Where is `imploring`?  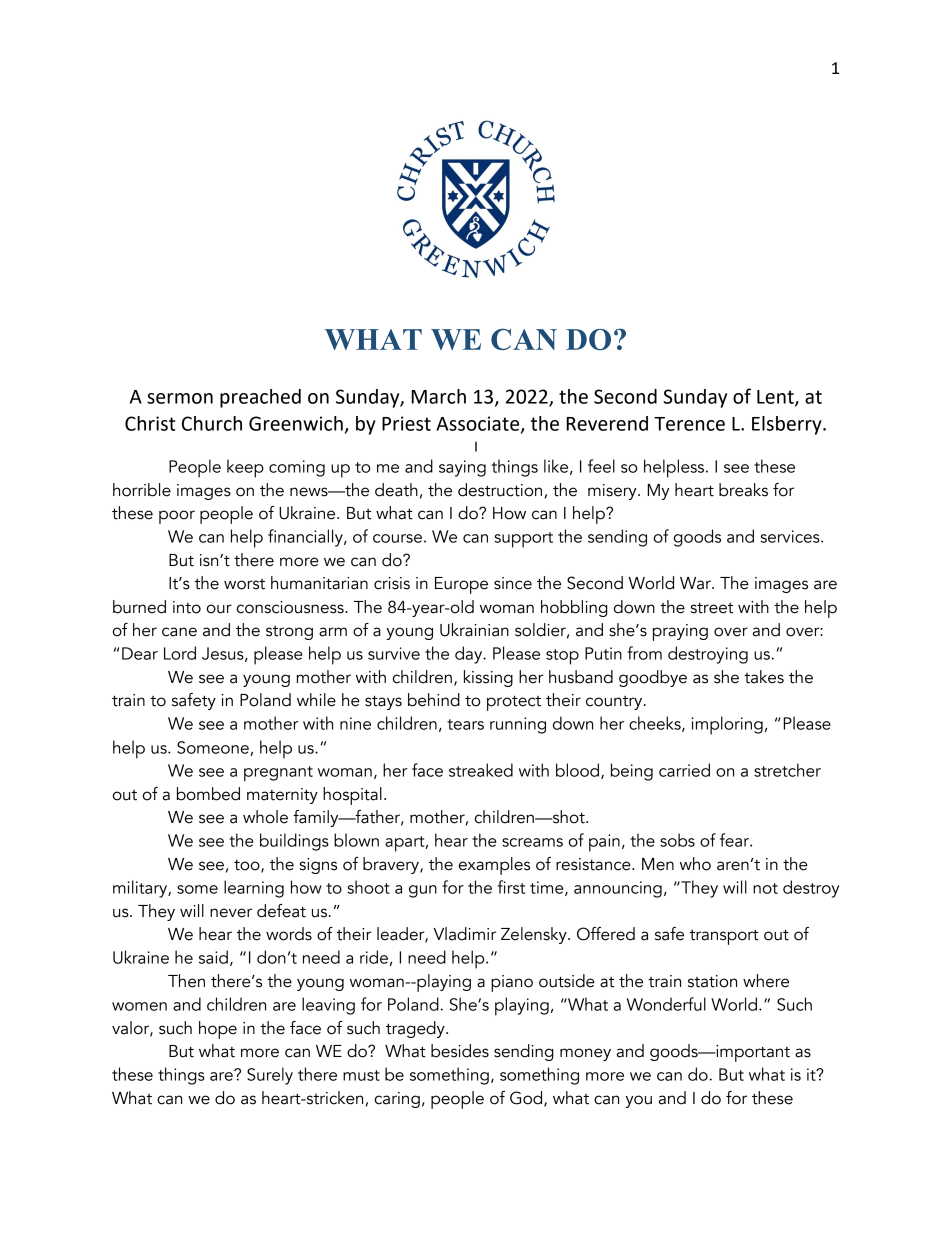
imploring is located at coordinates (727, 725).
